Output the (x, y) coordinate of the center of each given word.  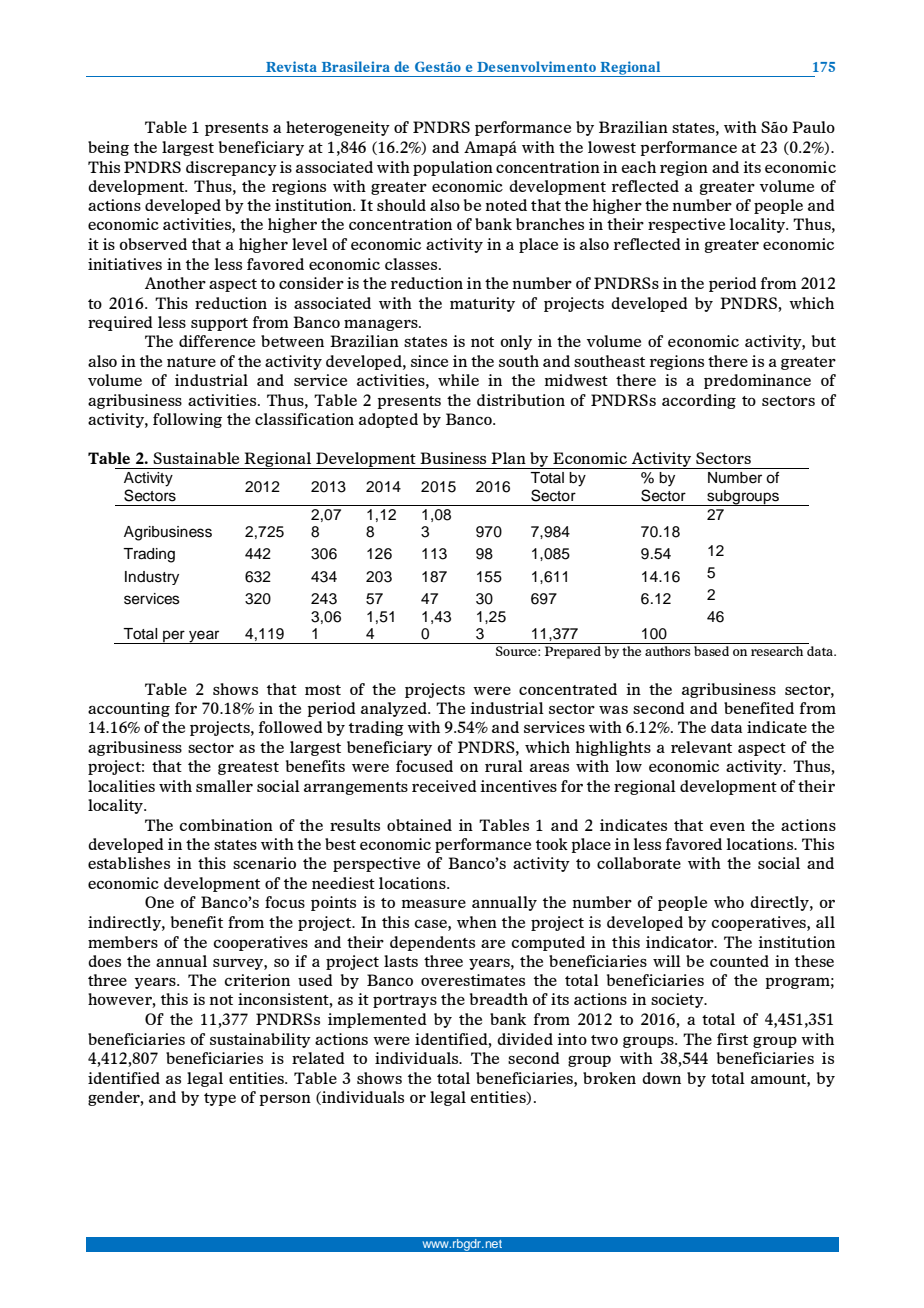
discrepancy (231, 168)
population (453, 168)
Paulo (813, 127)
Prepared (573, 652)
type (220, 1099)
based (711, 651)
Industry (152, 578)
